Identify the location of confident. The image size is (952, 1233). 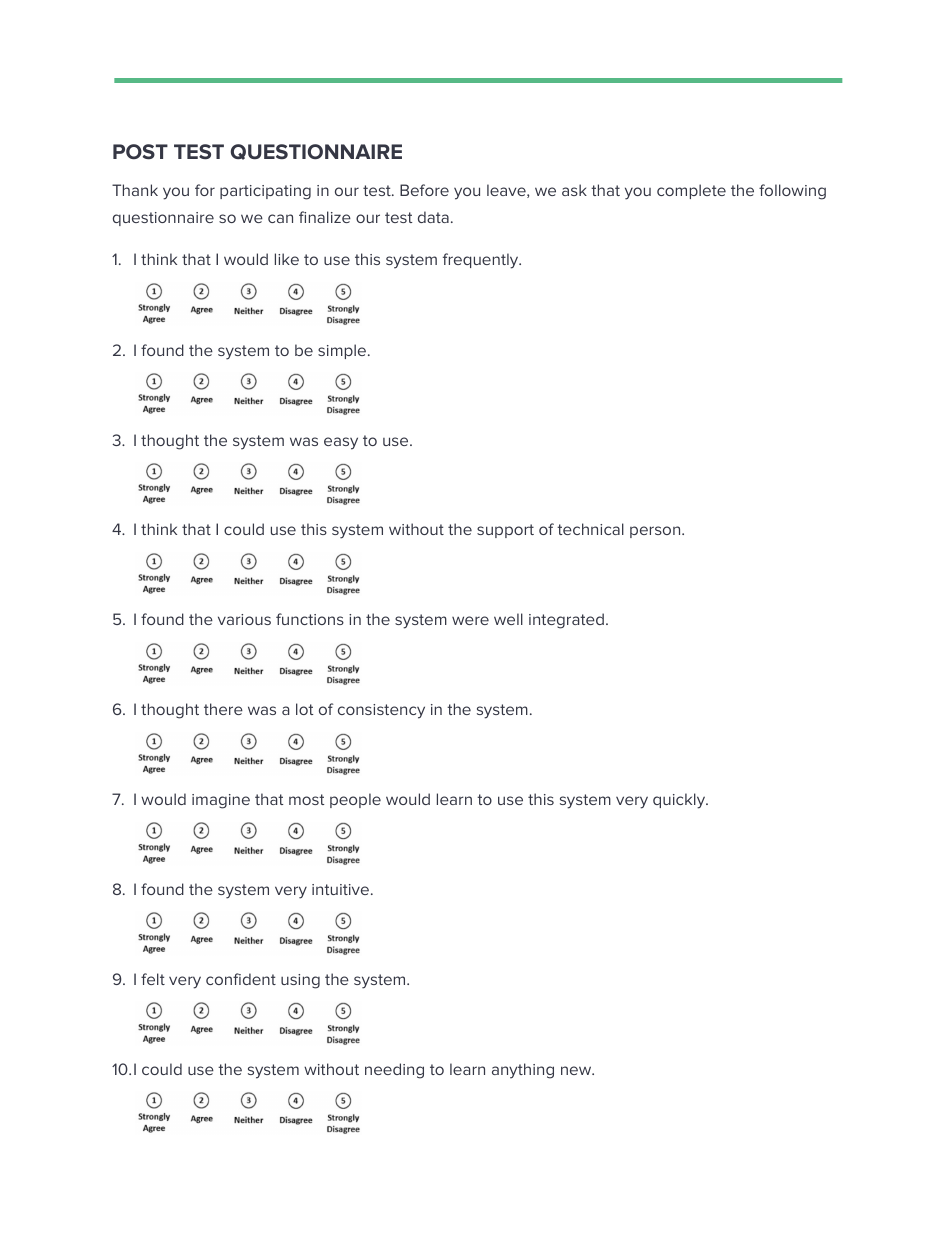
(241, 979).
